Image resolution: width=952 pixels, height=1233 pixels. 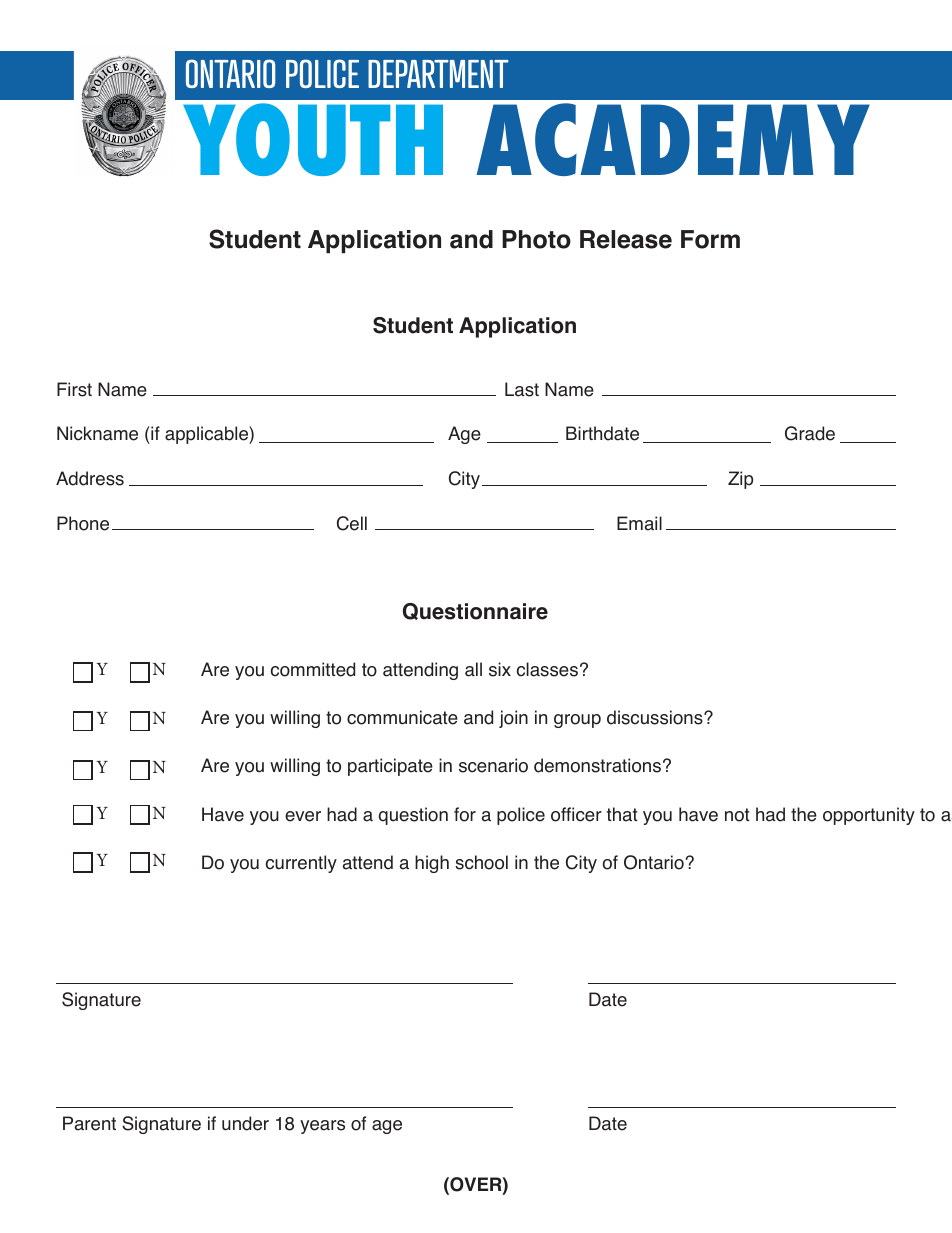 What do you see at coordinates (245, 1123) in the document?
I see `under` at bounding box center [245, 1123].
